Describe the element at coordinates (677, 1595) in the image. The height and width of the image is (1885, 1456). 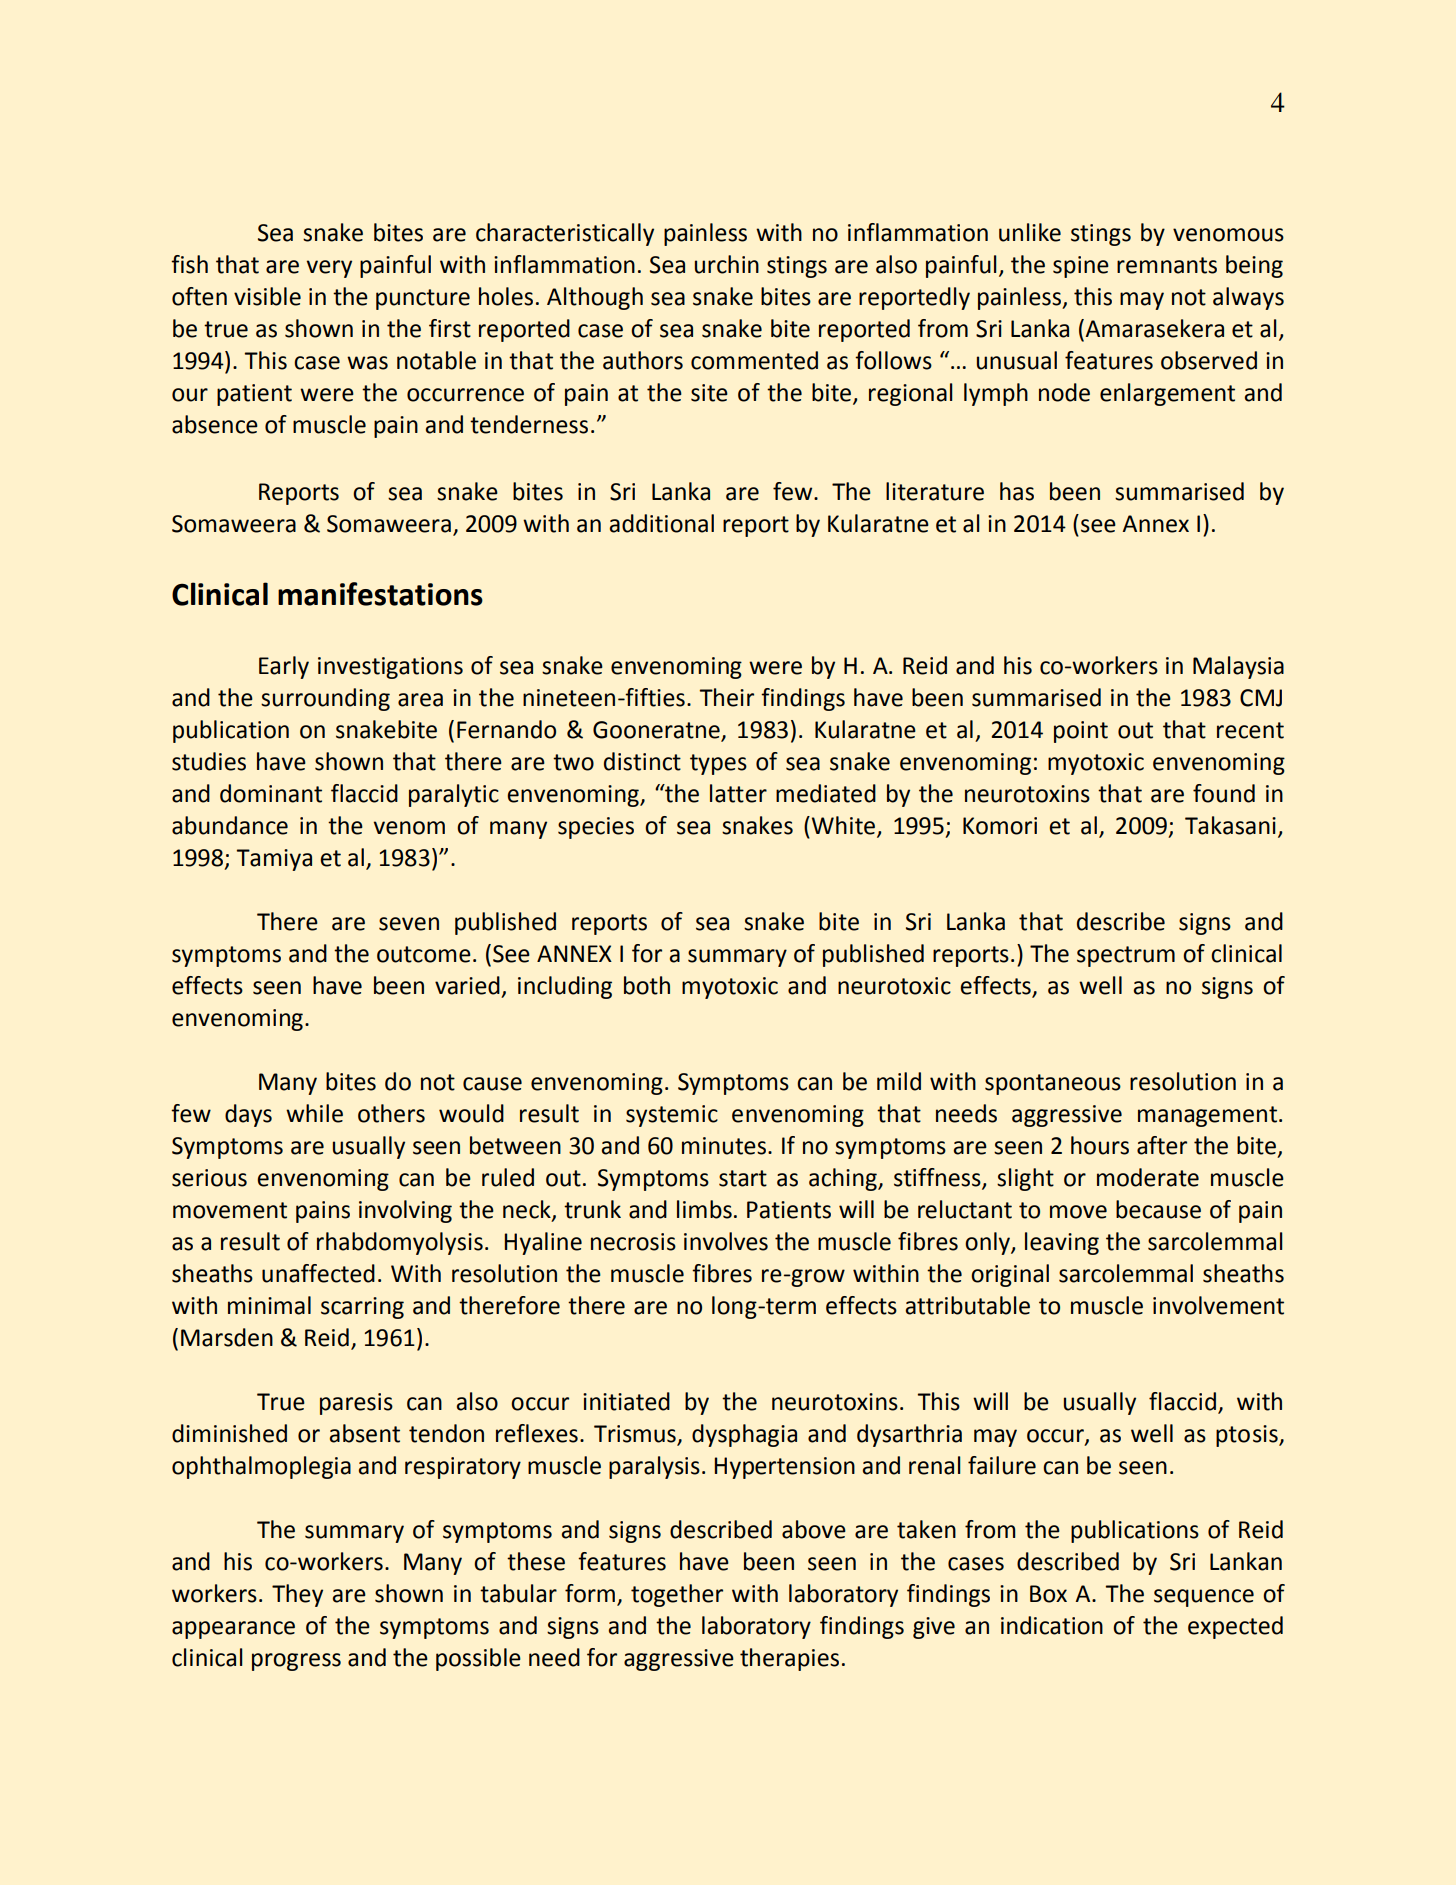
I see `together` at that location.
